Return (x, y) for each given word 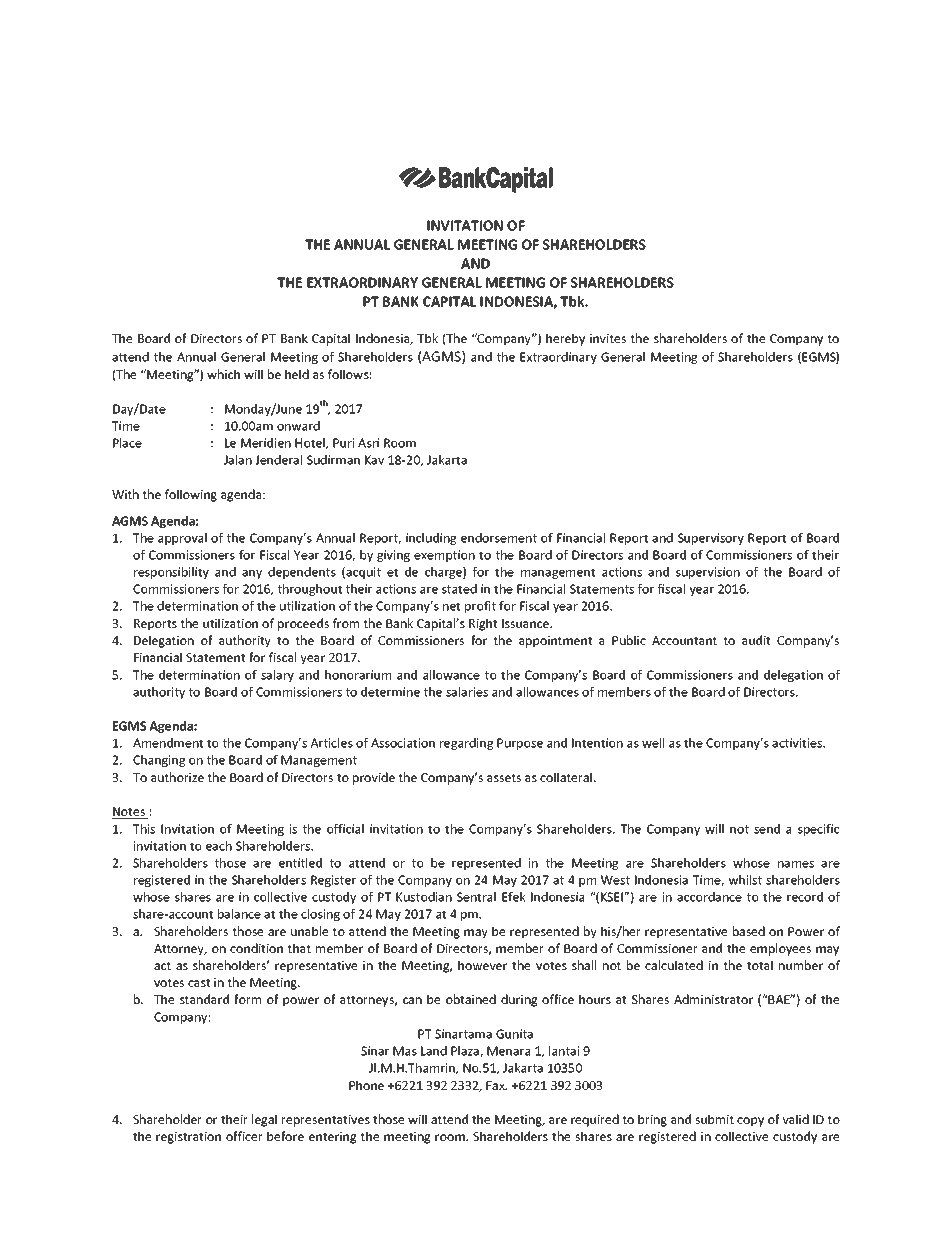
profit (480, 607)
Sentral (476, 897)
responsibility (171, 573)
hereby (565, 339)
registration (188, 1138)
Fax (496, 1085)
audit (756, 640)
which (223, 374)
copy (750, 1122)
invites (608, 338)
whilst (745, 880)
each (219, 846)
